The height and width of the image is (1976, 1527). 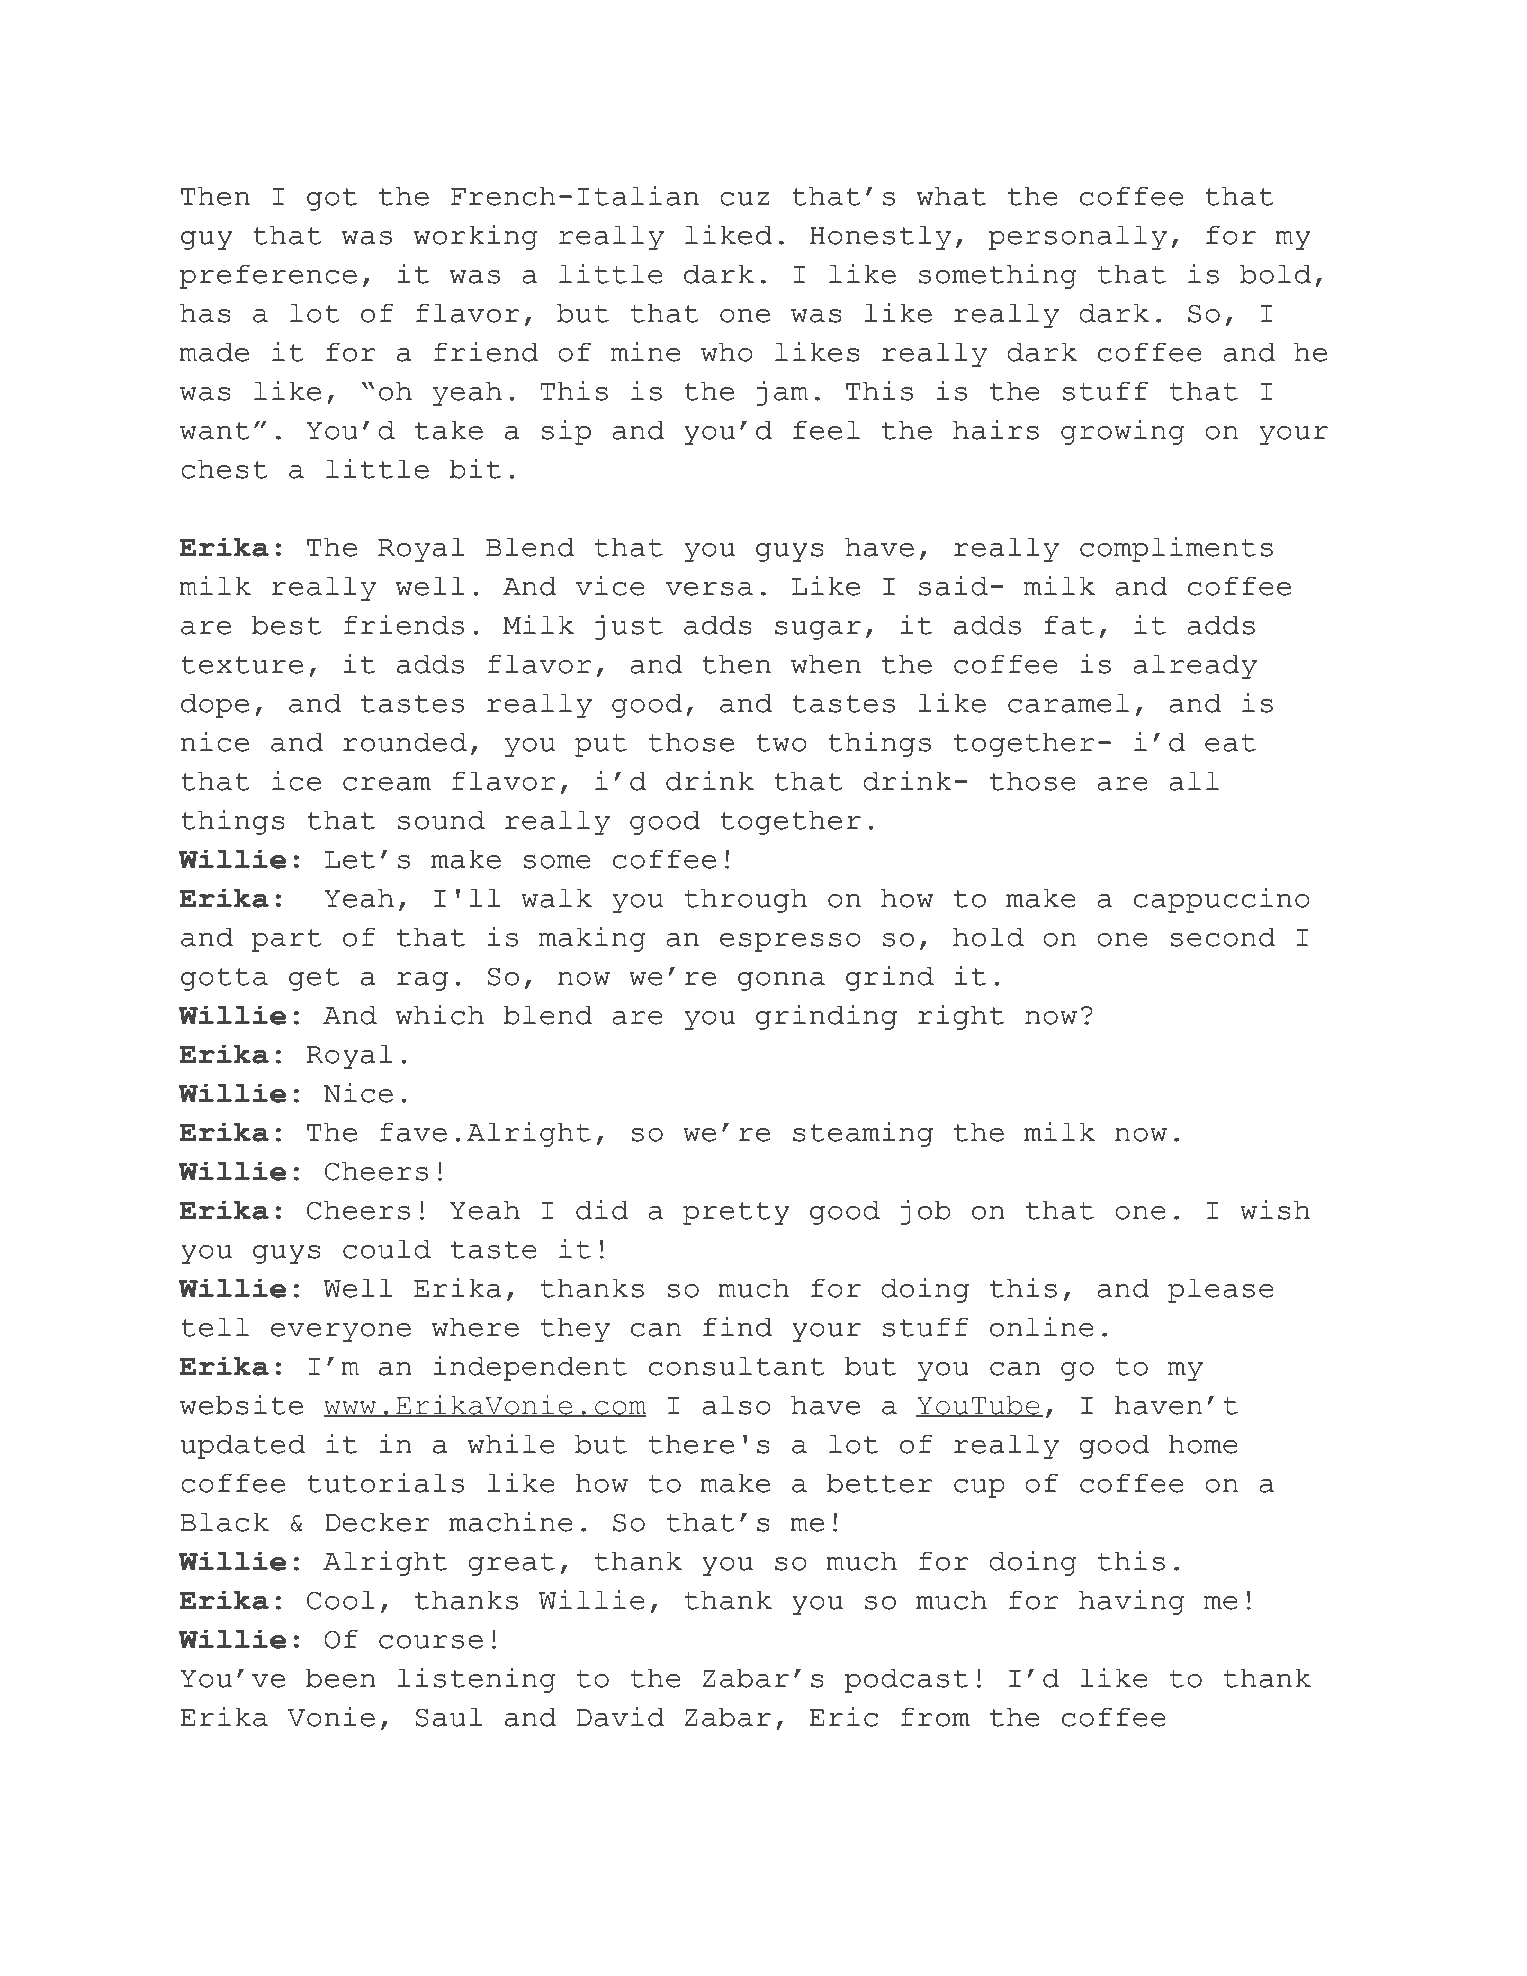 I want to click on cuz, so click(x=744, y=199).
